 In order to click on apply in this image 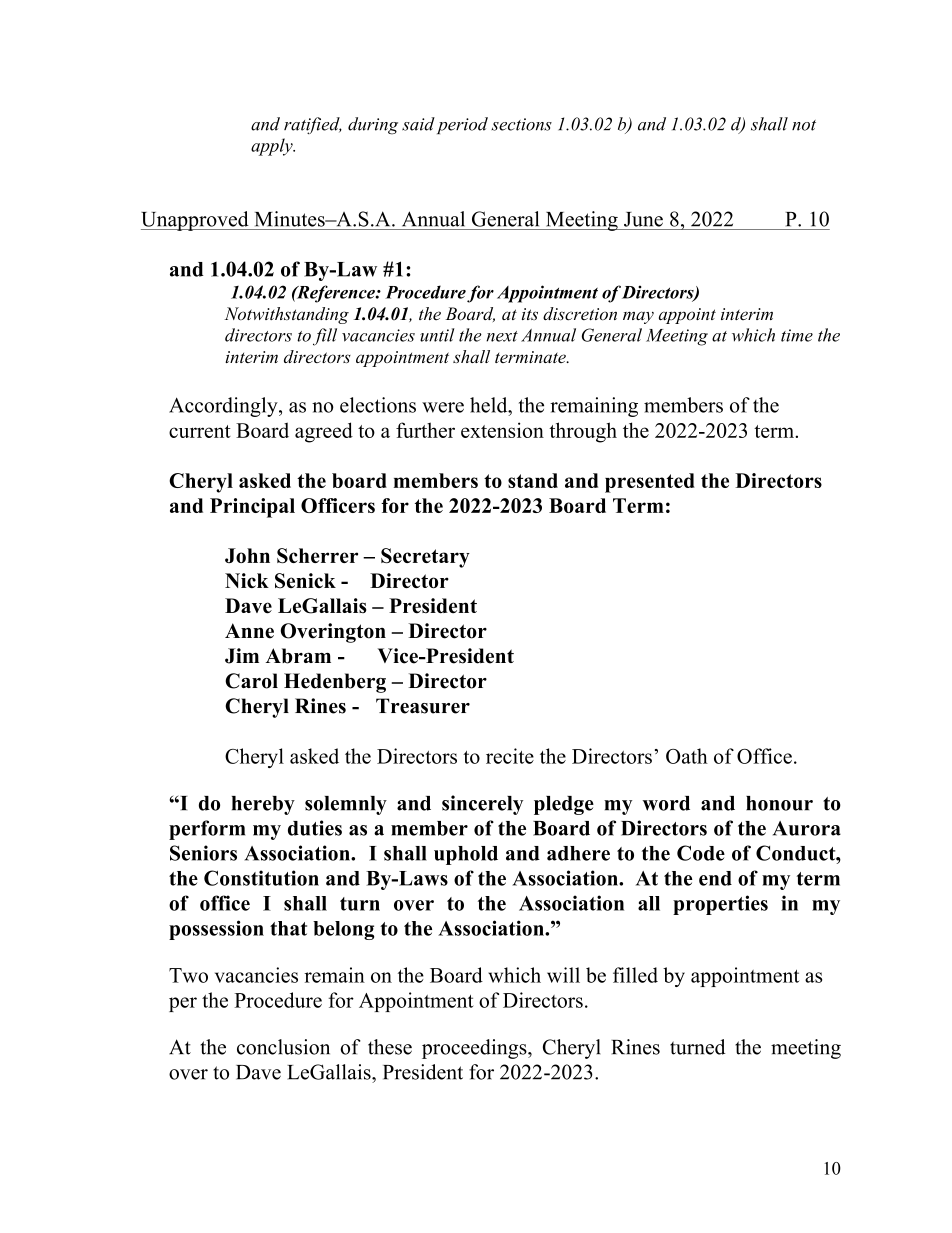, I will do `click(273, 147)`.
